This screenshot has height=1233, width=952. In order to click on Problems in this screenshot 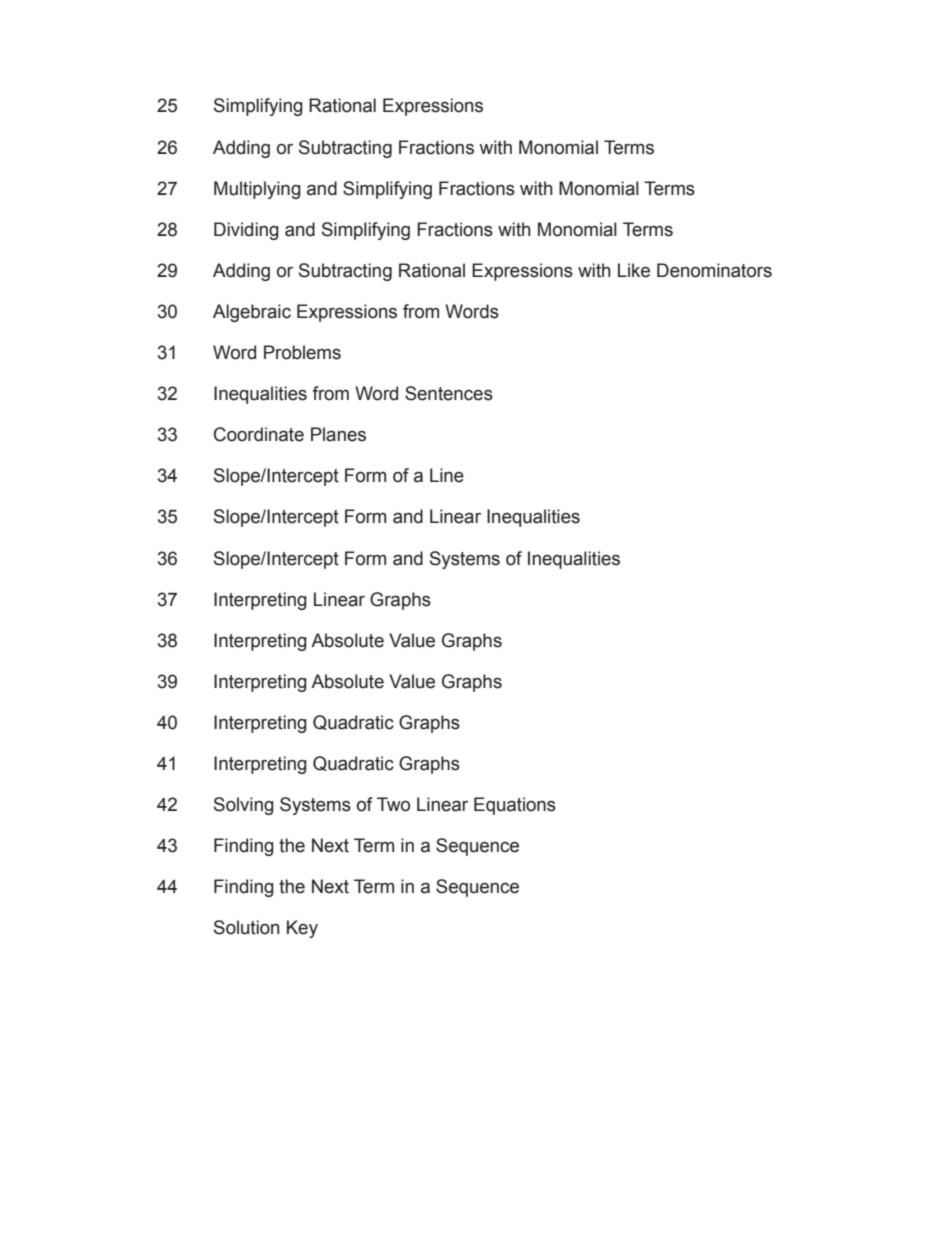, I will do `click(302, 352)`.
